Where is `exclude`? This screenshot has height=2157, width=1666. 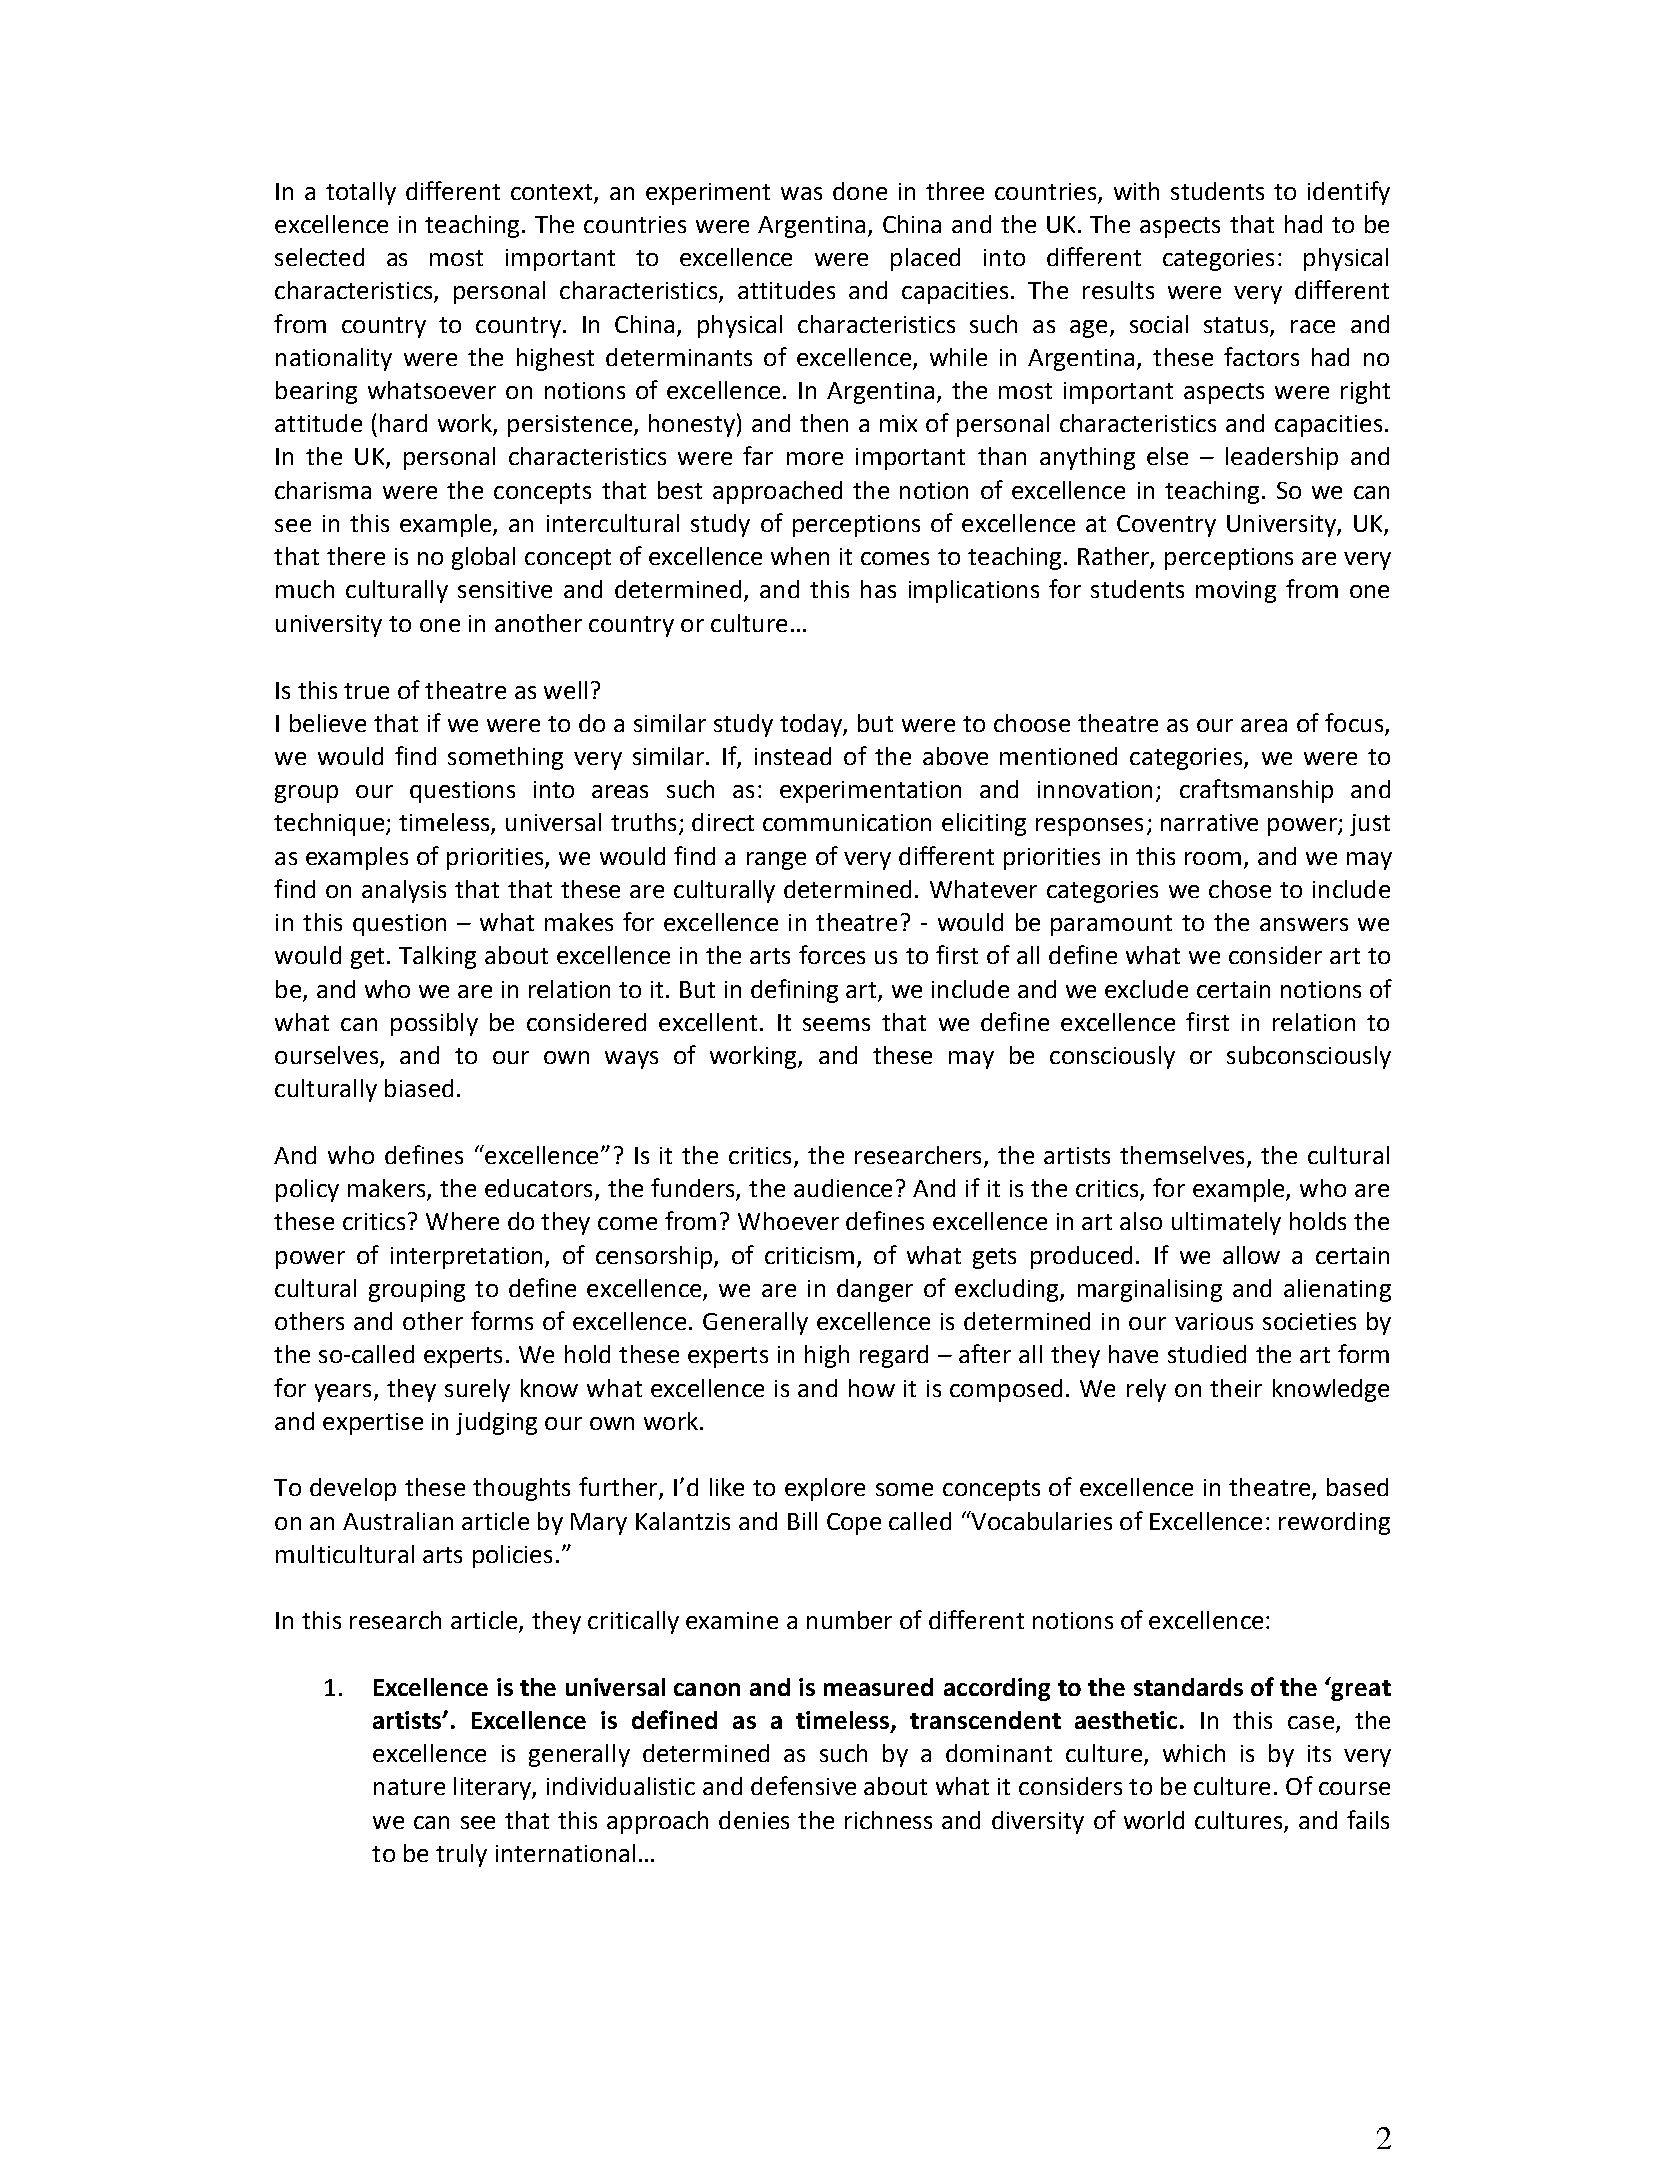
exclude is located at coordinates (1146, 989).
